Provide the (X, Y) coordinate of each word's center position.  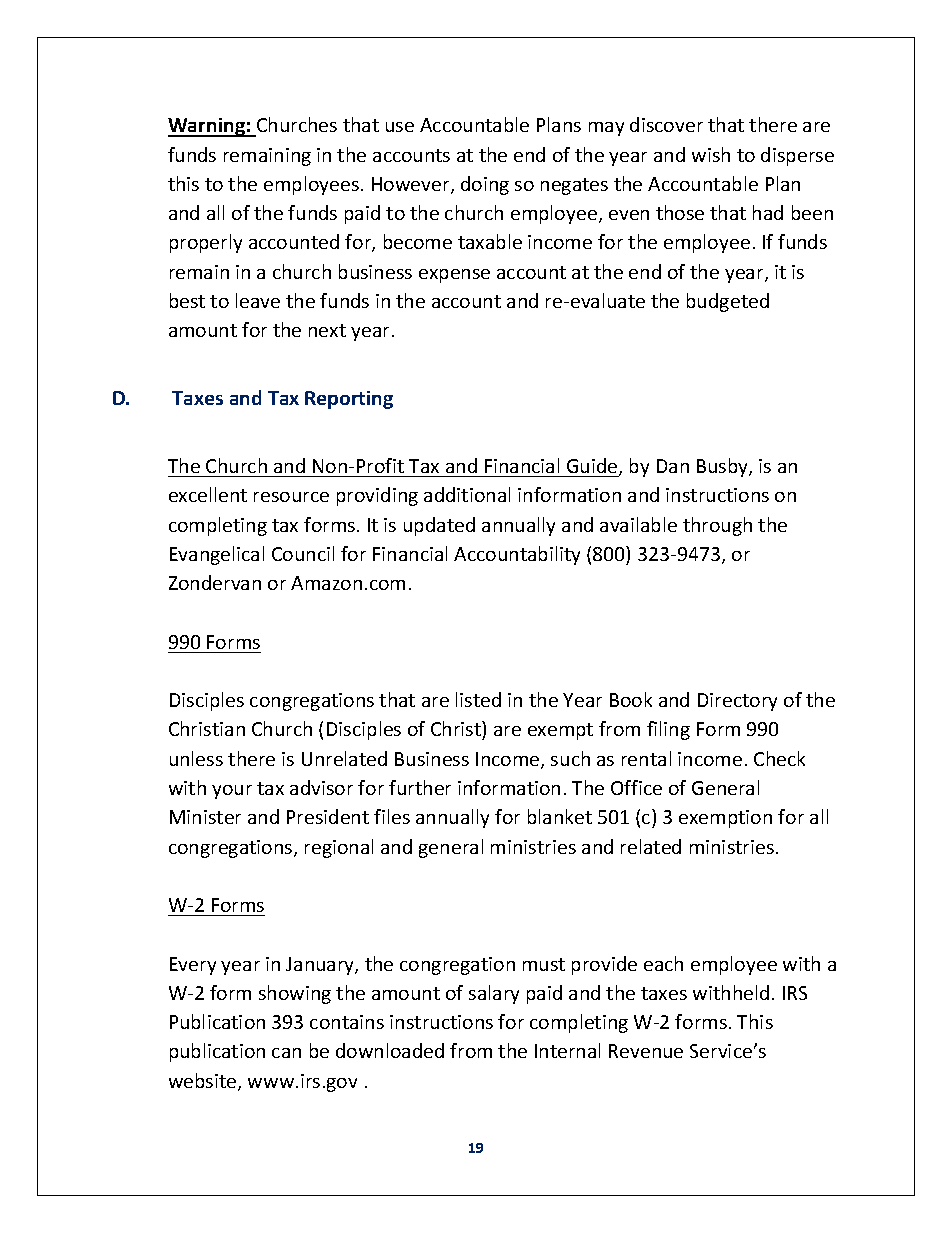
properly (206, 243)
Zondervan (215, 582)
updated (439, 526)
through (717, 526)
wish (711, 154)
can (286, 1053)
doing (485, 185)
